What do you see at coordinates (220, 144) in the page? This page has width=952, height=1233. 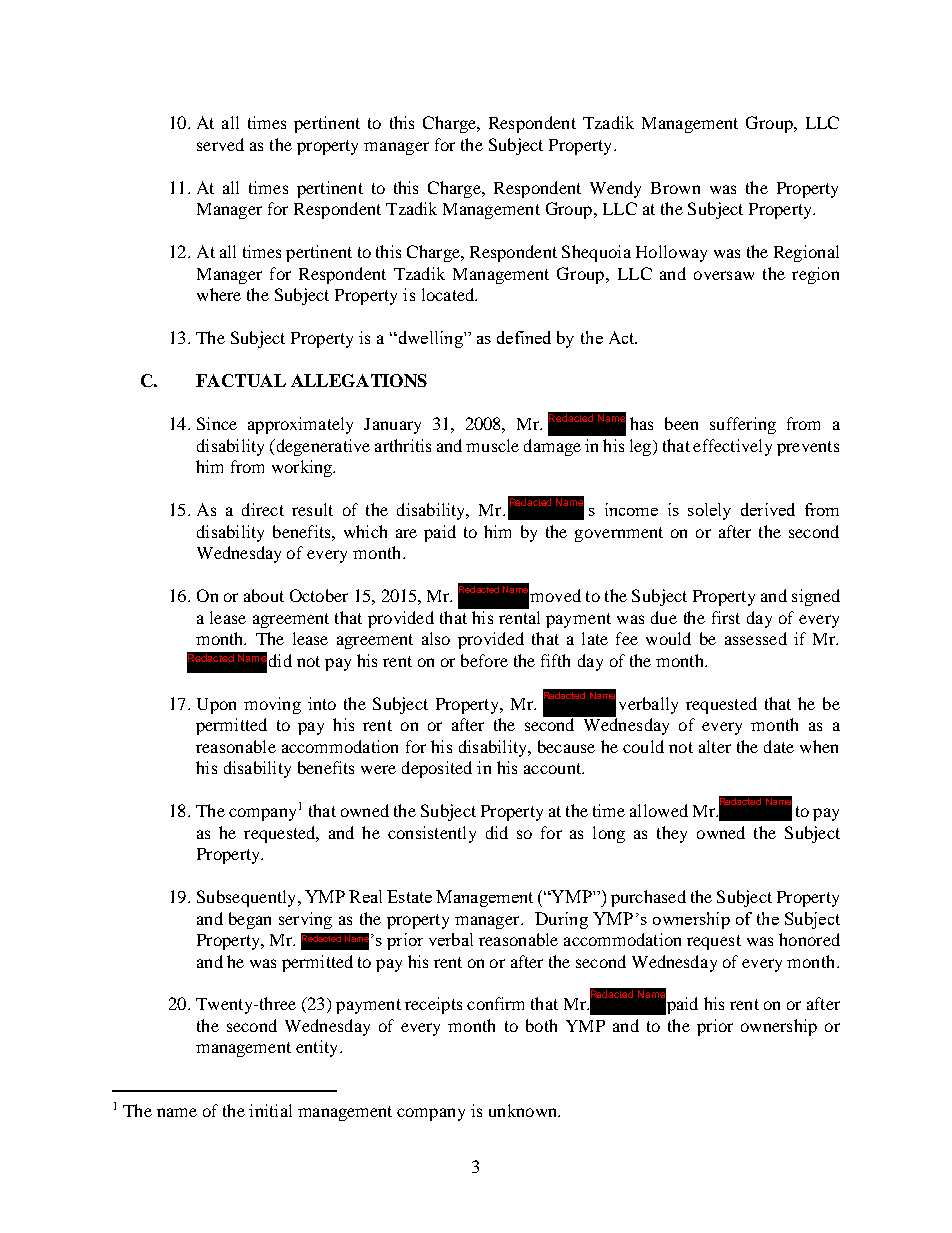 I see `served` at bounding box center [220, 144].
